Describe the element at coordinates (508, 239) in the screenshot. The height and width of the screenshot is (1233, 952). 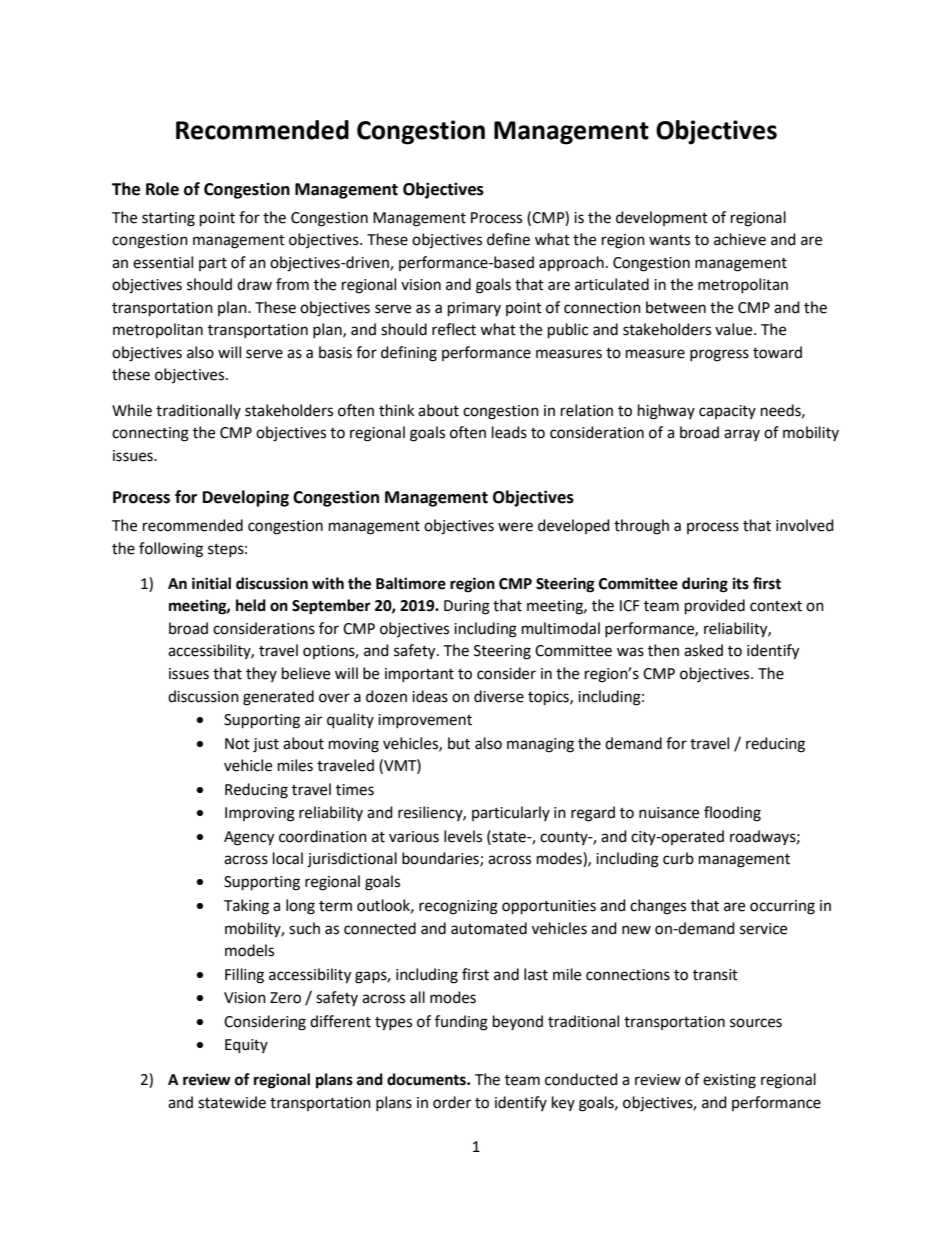
I see `define` at that location.
